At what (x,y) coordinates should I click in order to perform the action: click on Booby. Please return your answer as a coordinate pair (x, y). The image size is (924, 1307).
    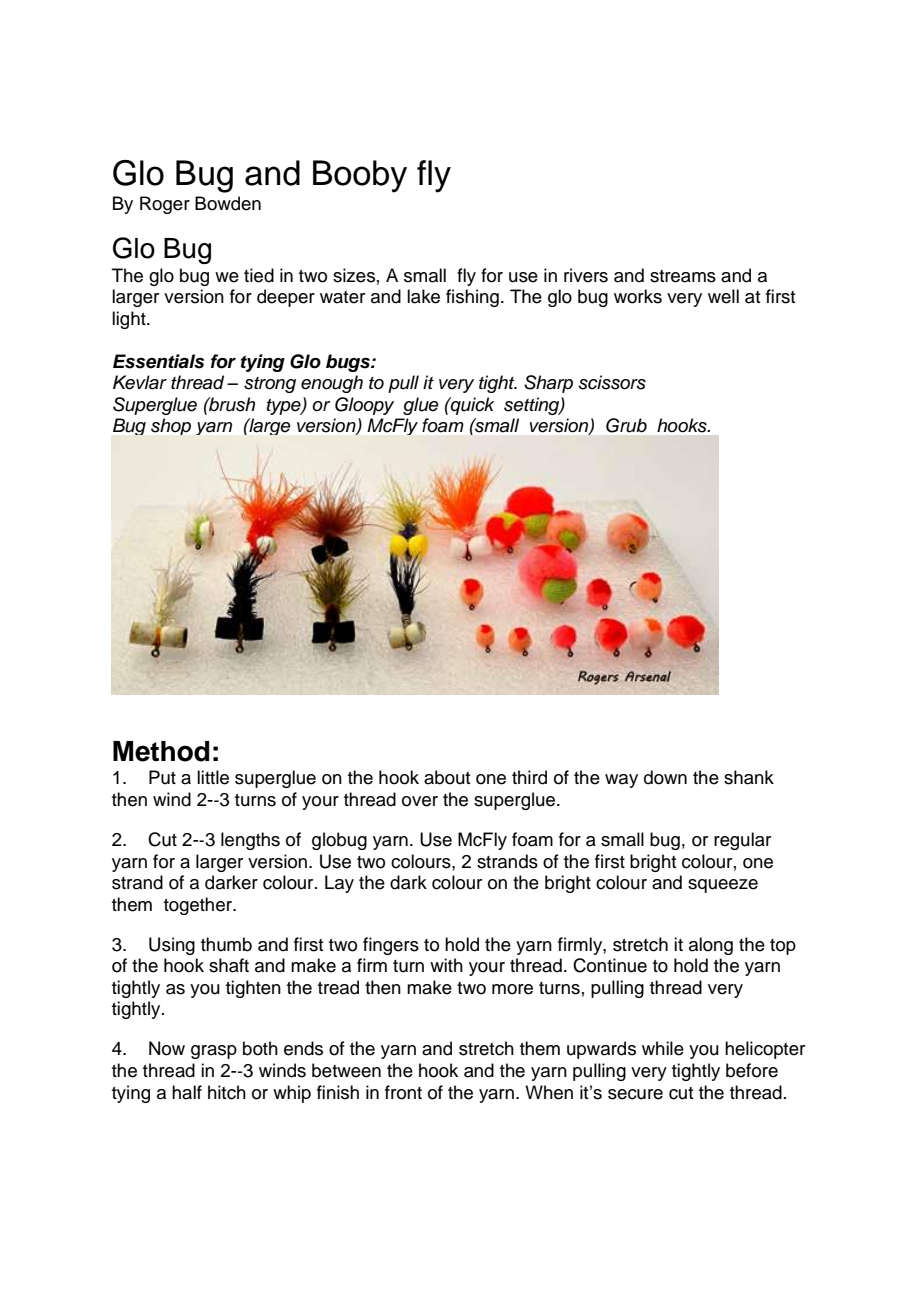
    Looking at the image, I should click on (360, 176).
